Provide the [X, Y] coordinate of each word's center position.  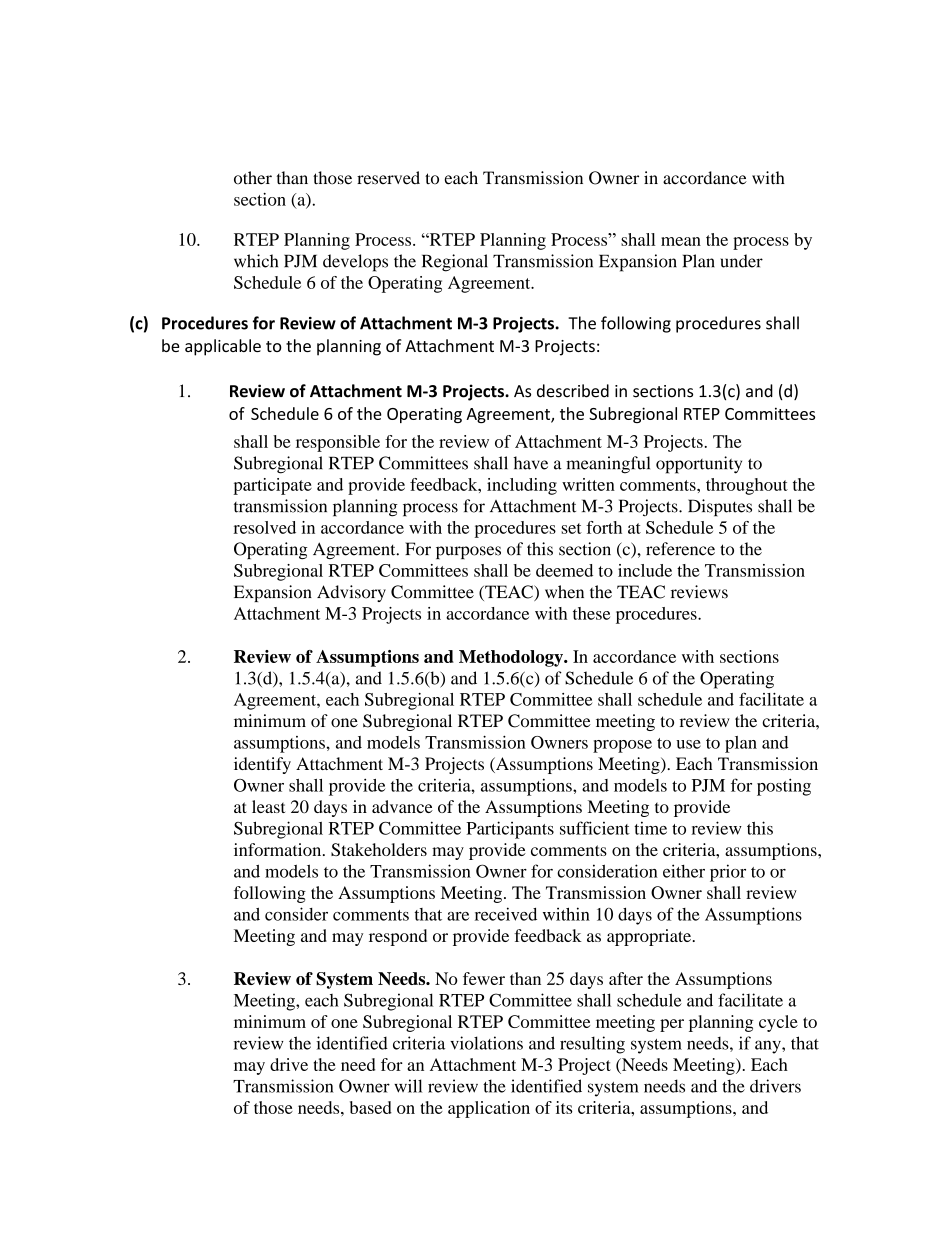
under [741, 261]
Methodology [512, 658]
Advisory [351, 593]
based [371, 1107]
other [253, 178]
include [645, 570]
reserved [388, 178]
